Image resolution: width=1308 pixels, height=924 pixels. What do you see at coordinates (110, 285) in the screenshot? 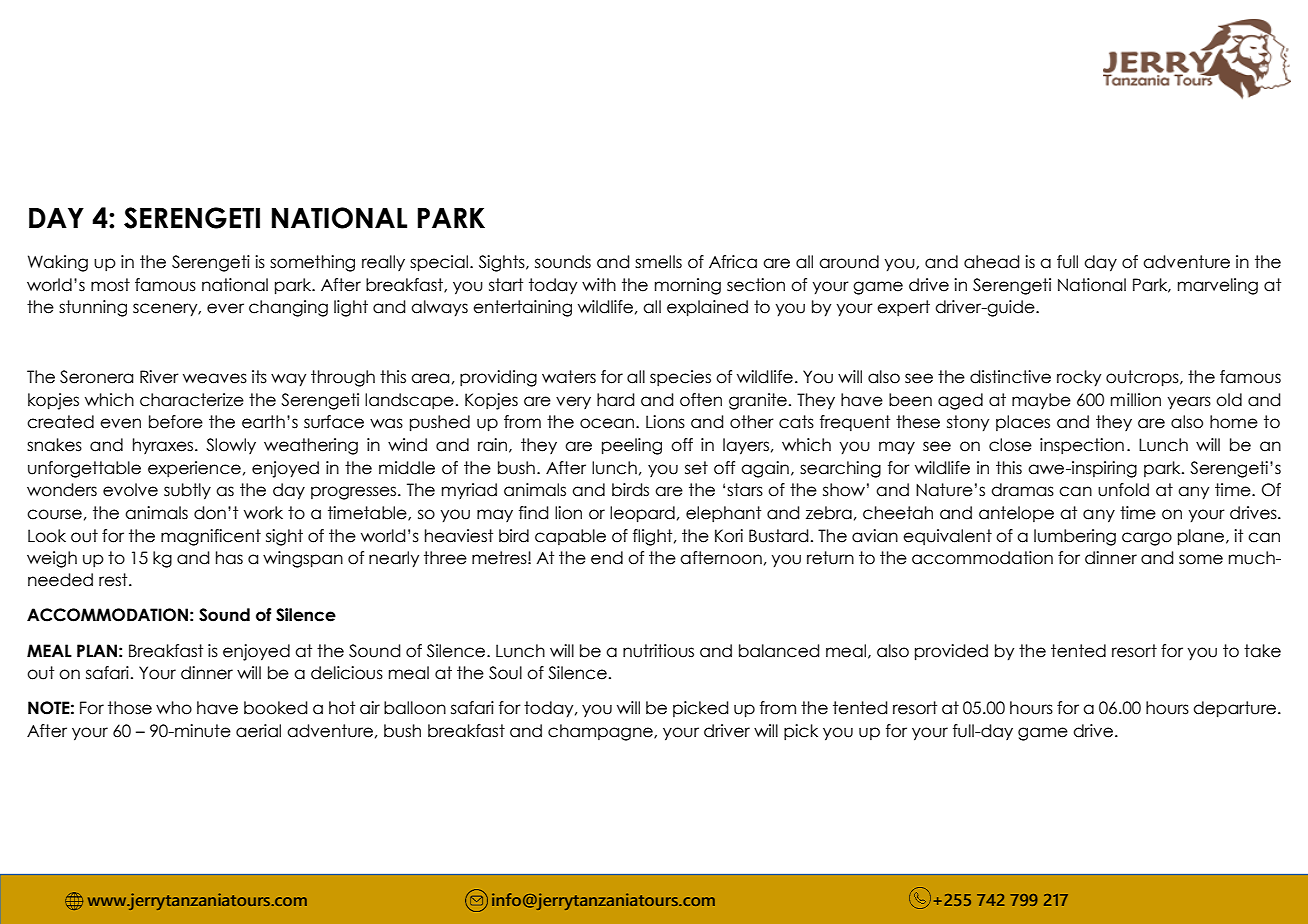
I see `most` at bounding box center [110, 285].
